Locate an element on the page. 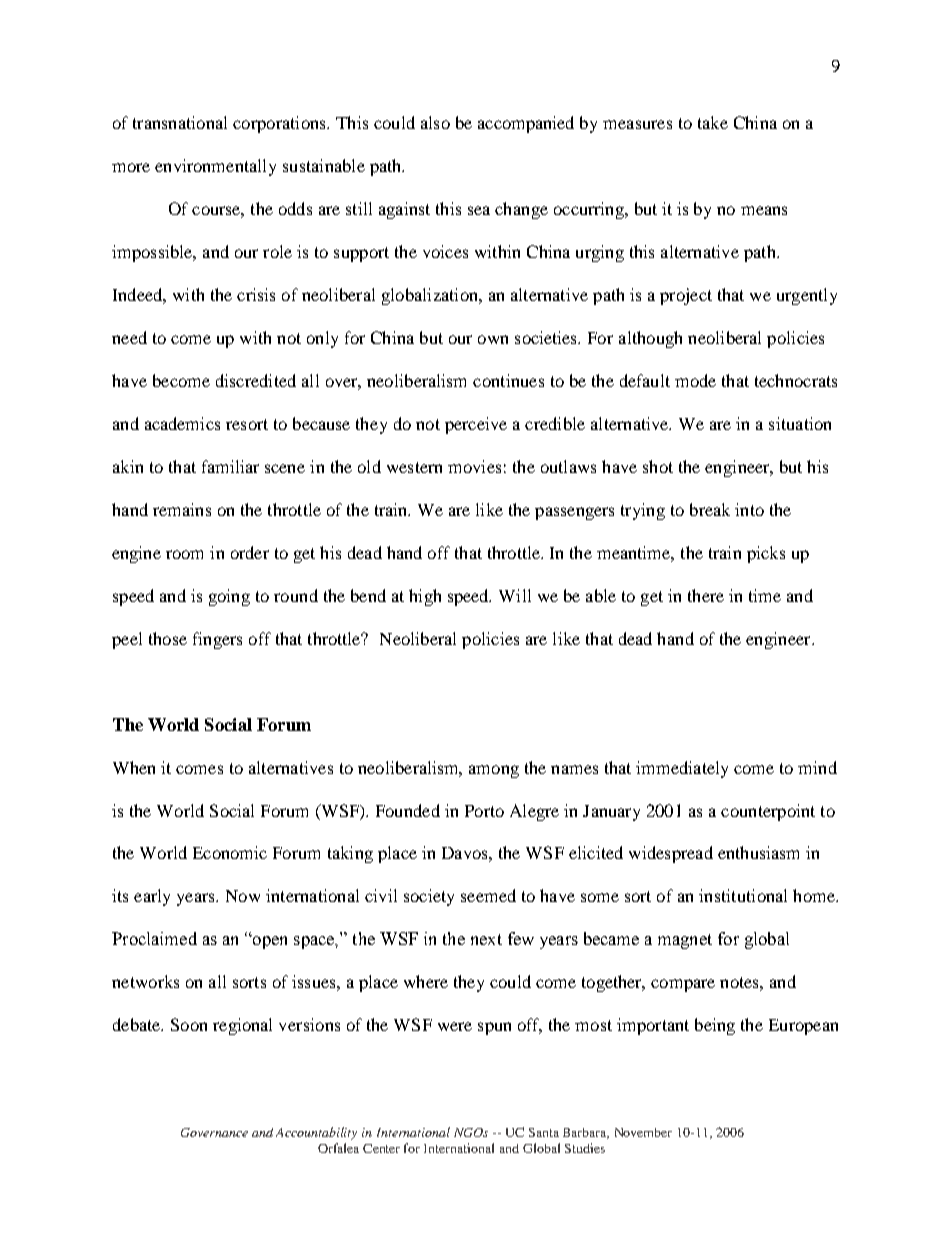 Image resolution: width=952 pixels, height=1233 pixels. fingers is located at coordinates (217, 640).
